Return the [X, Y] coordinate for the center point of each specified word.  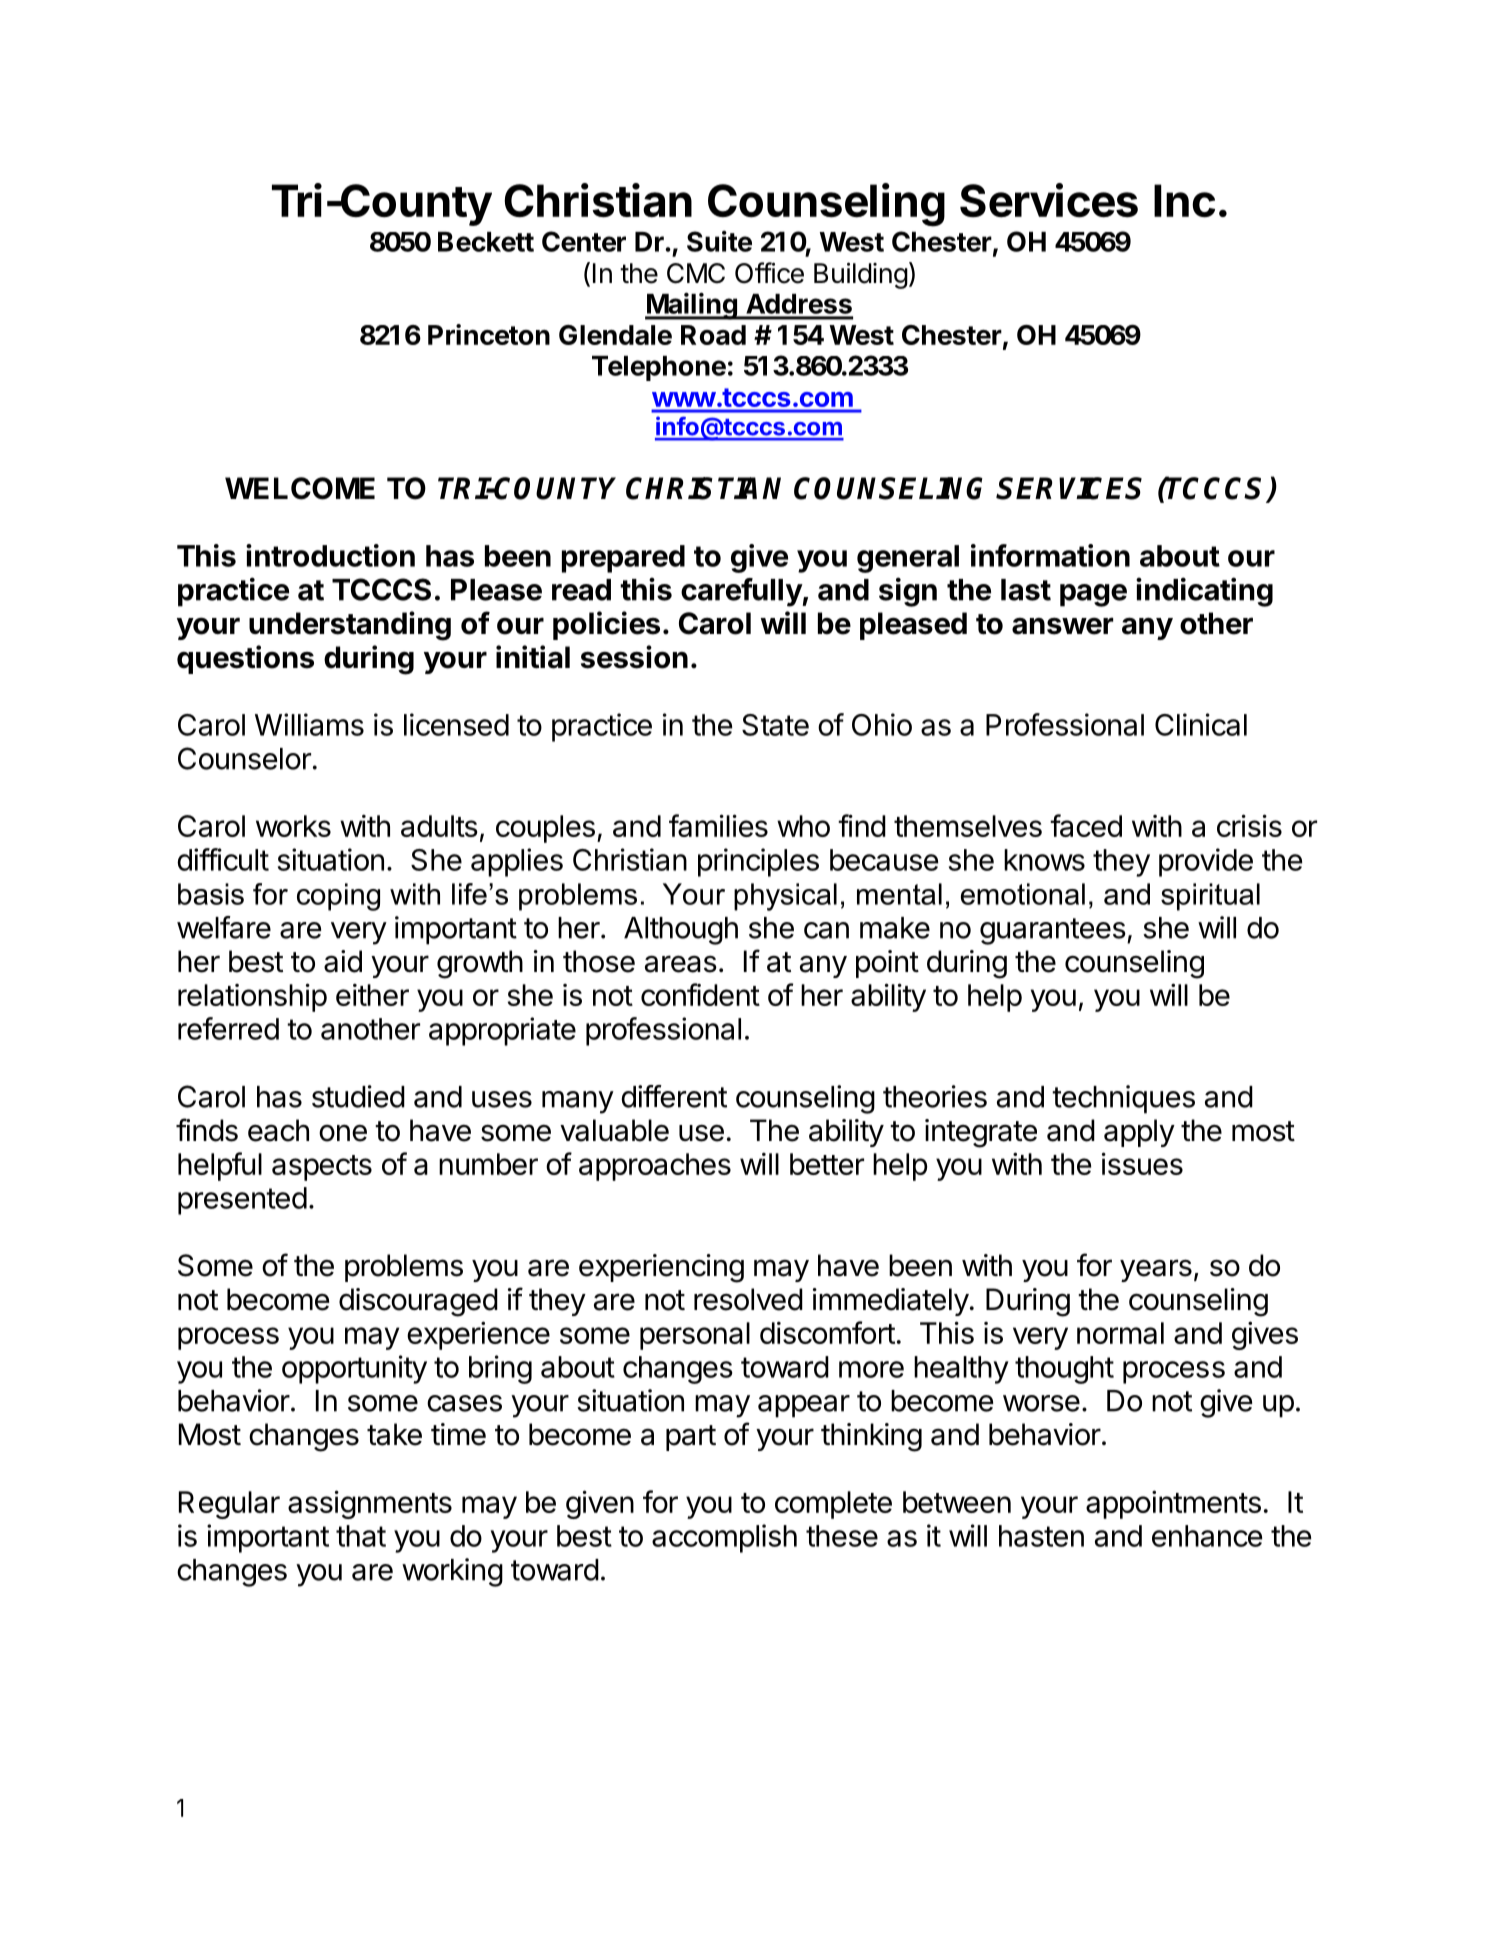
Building [861, 275]
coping [338, 897]
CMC [696, 273]
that [361, 1536]
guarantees [1053, 931]
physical [785, 897]
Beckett [486, 242]
